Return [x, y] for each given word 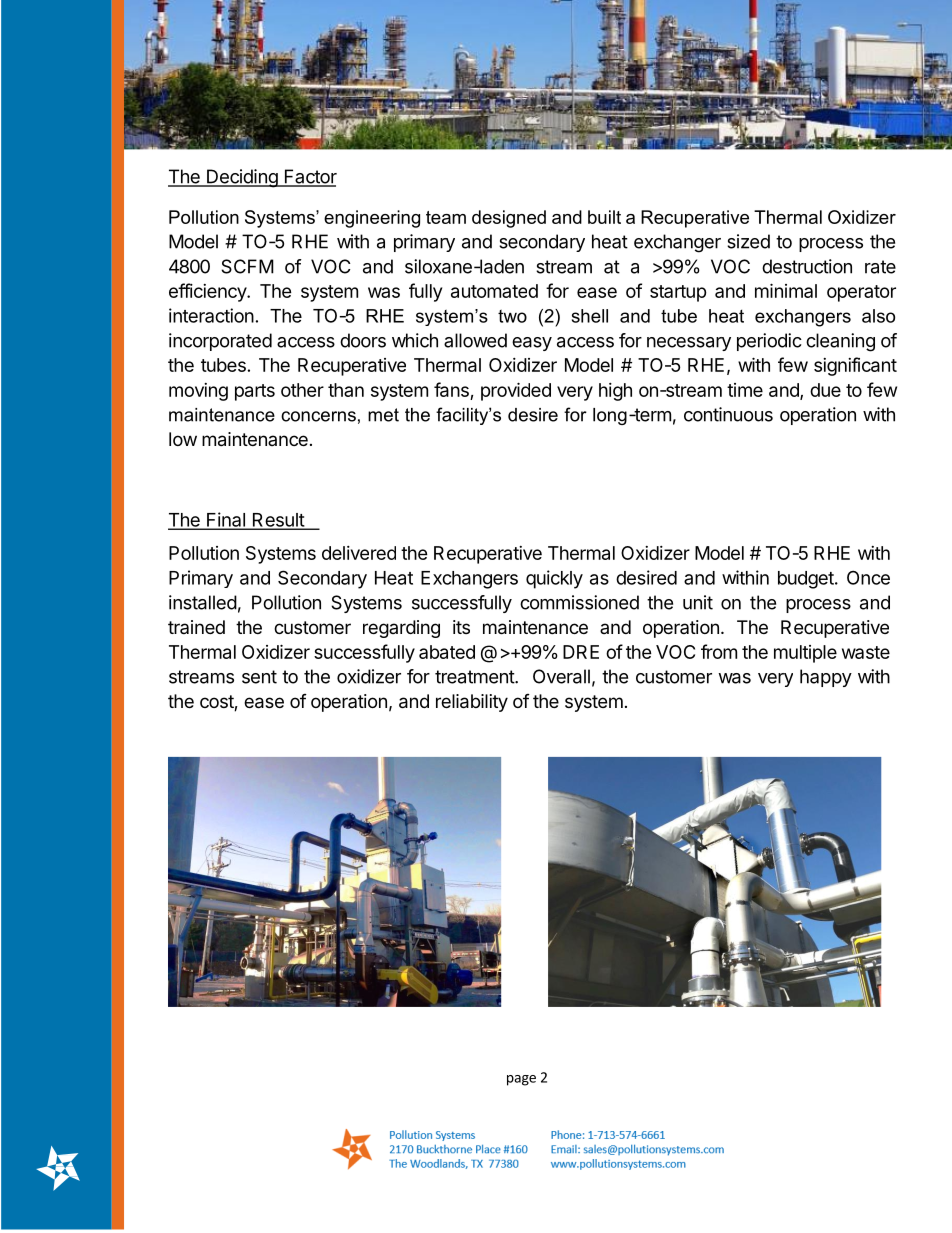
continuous [728, 414]
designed [509, 219]
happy [826, 678]
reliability [472, 703]
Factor [309, 177]
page [521, 1080]
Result [278, 521]
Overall [561, 676]
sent [259, 677]
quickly [554, 579]
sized [748, 241]
